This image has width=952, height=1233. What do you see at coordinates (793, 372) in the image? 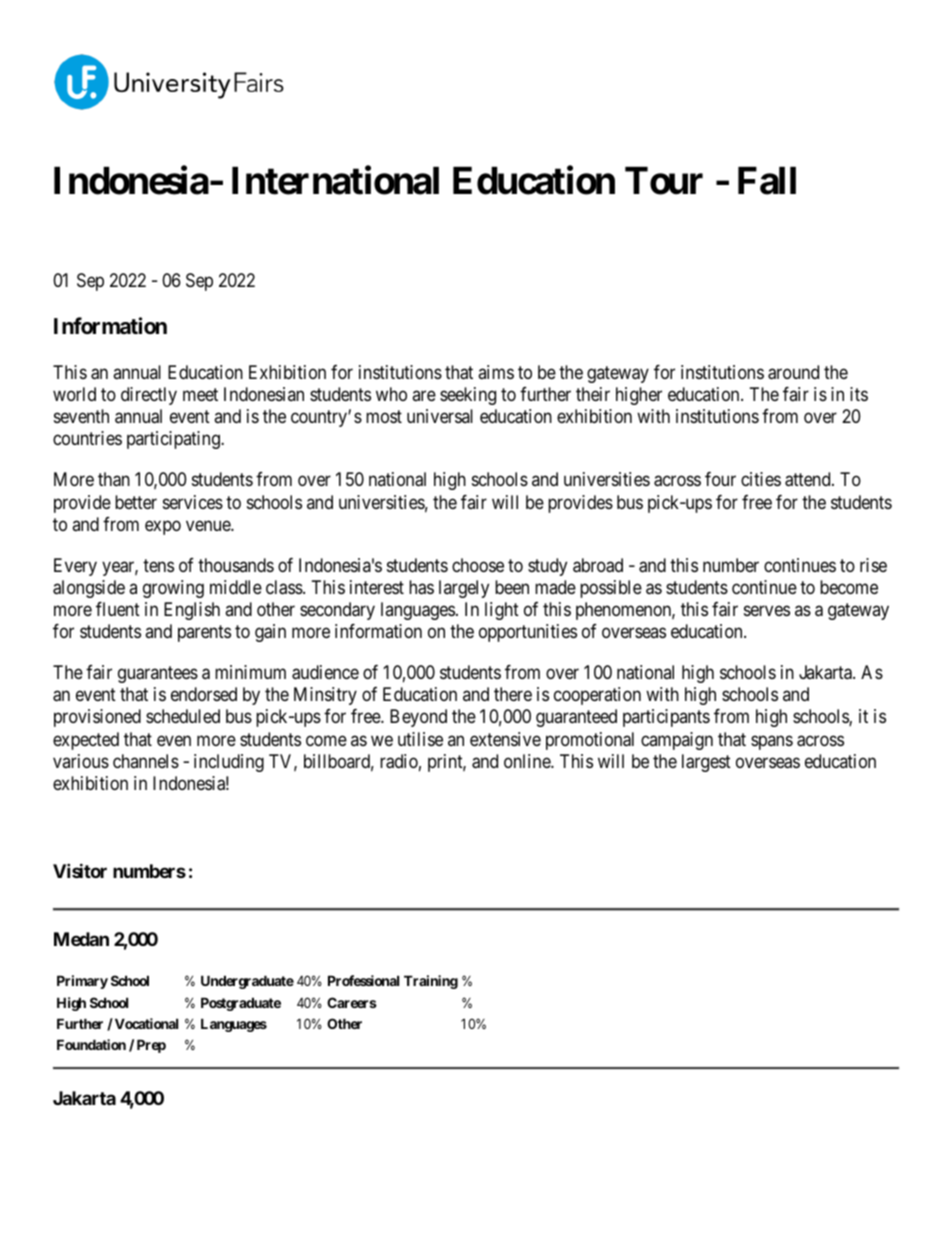
I see `around` at bounding box center [793, 372].
